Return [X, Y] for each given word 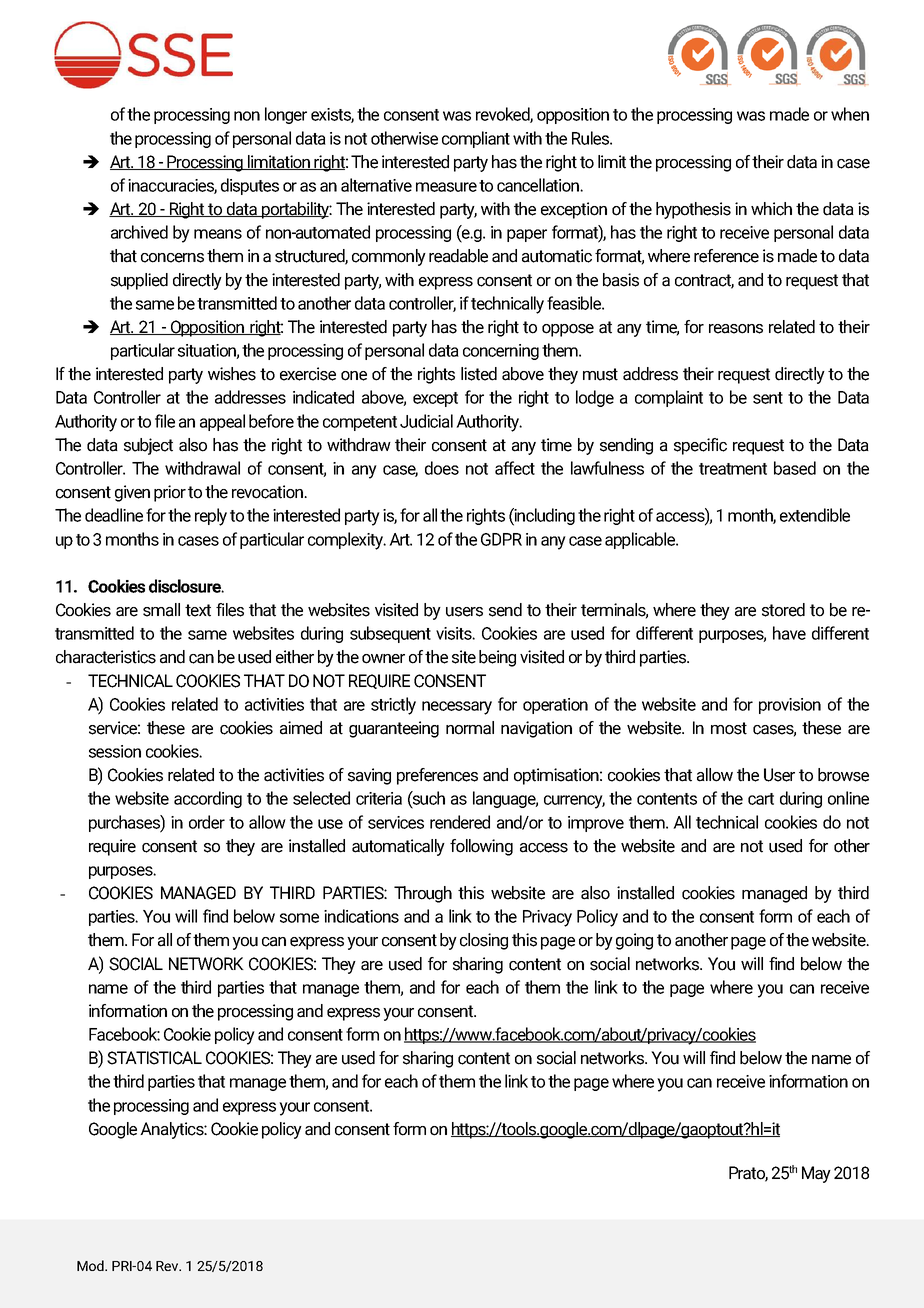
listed [479, 374]
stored [783, 610]
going [634, 941]
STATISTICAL [154, 1058]
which [771, 209]
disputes [250, 186]
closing [484, 941]
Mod [91, 1265]
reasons [736, 329]
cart [761, 799]
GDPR [501, 539]
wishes [232, 374]
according [208, 799]
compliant [476, 139]
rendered [460, 822]
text [198, 610]
